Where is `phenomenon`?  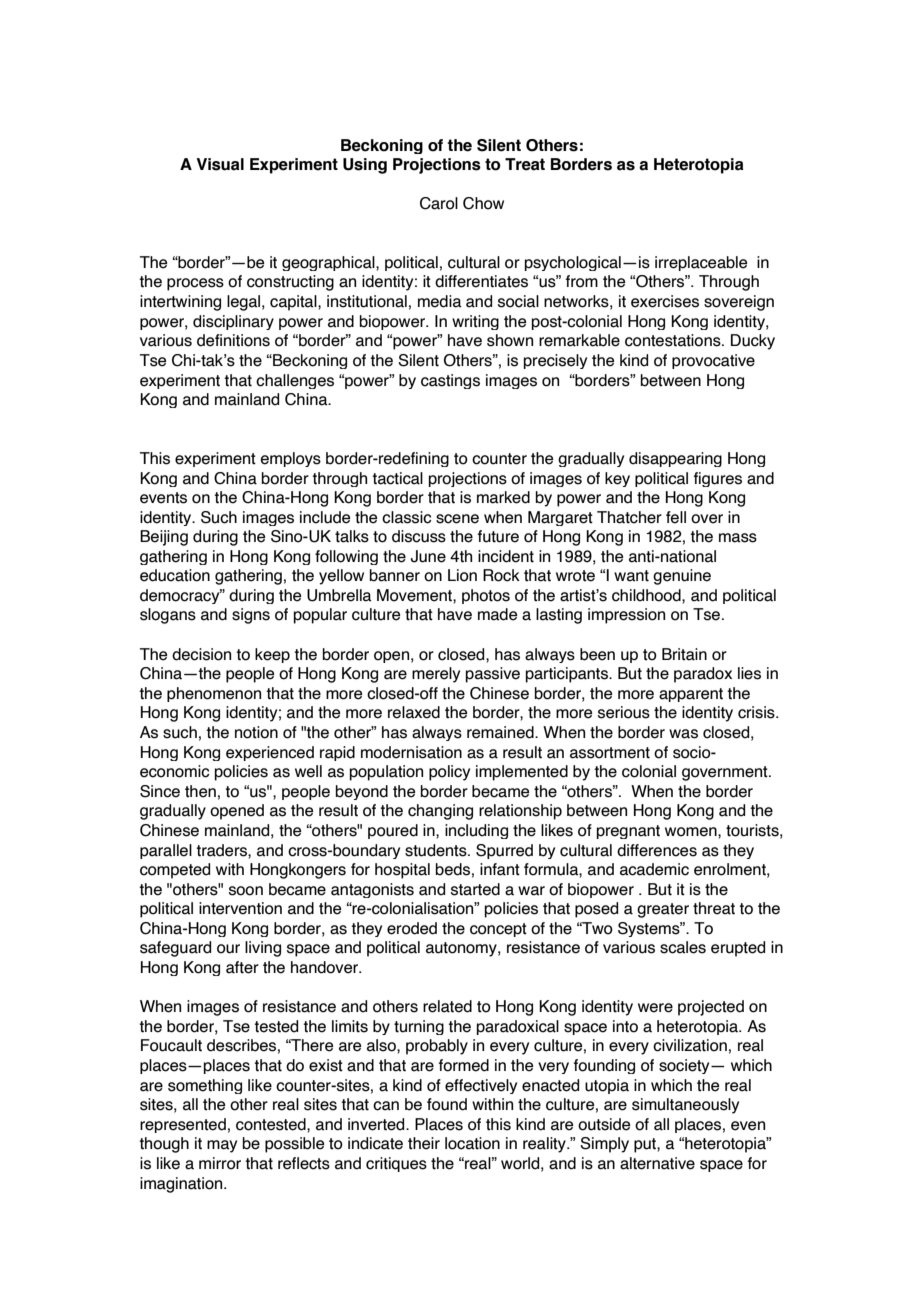 phenomenon is located at coordinates (214, 694).
